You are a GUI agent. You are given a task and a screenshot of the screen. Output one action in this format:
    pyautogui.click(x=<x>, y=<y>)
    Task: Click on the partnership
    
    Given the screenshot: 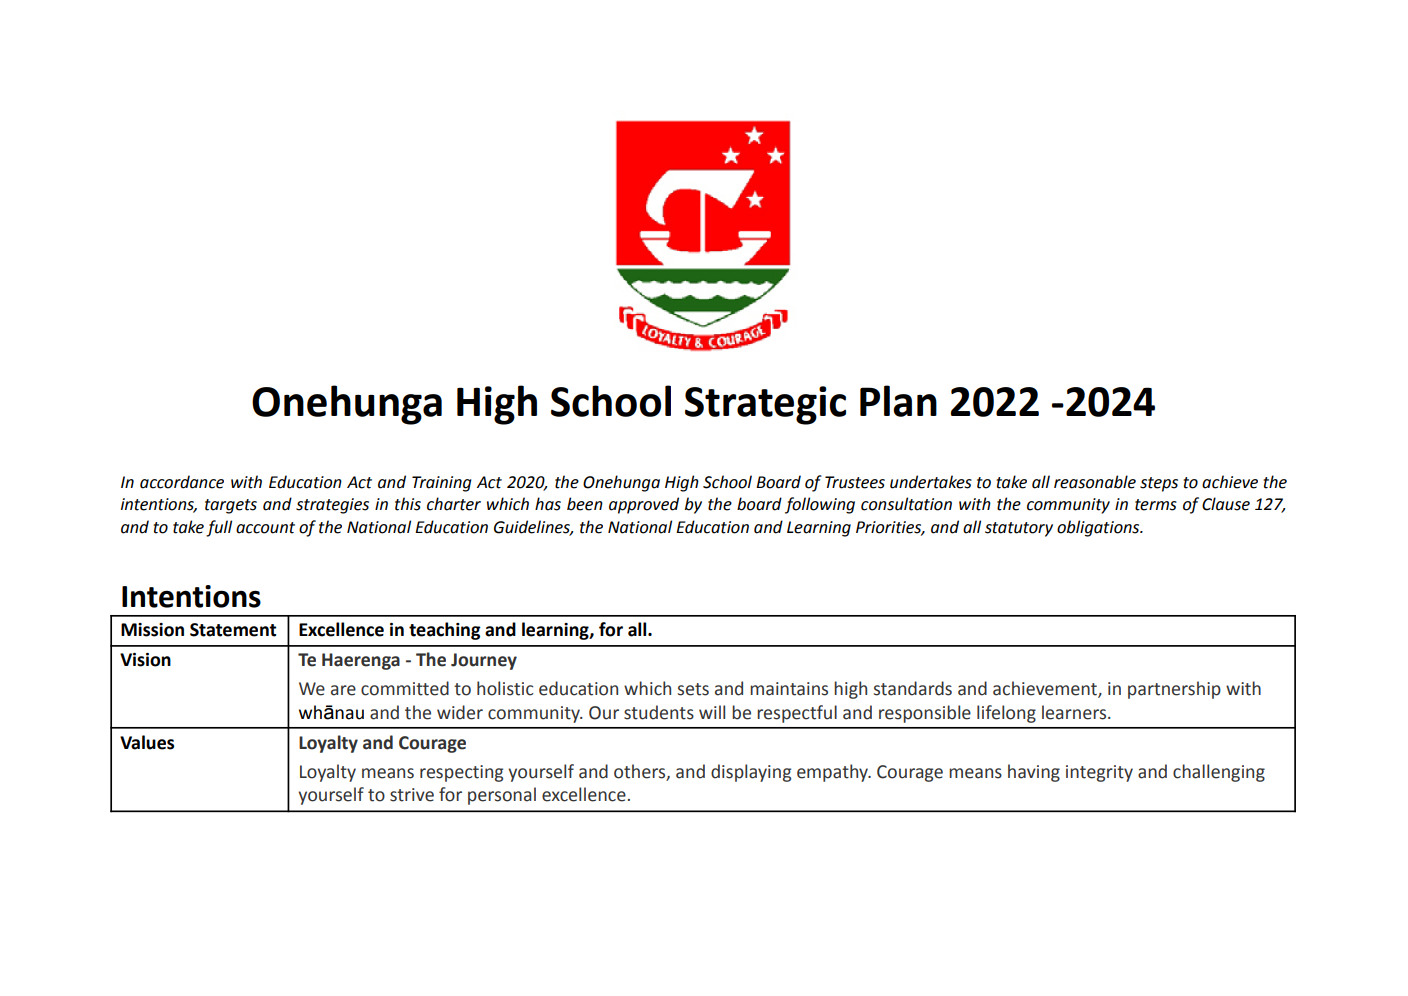 What is the action you would take?
    pyautogui.click(x=1174, y=690)
